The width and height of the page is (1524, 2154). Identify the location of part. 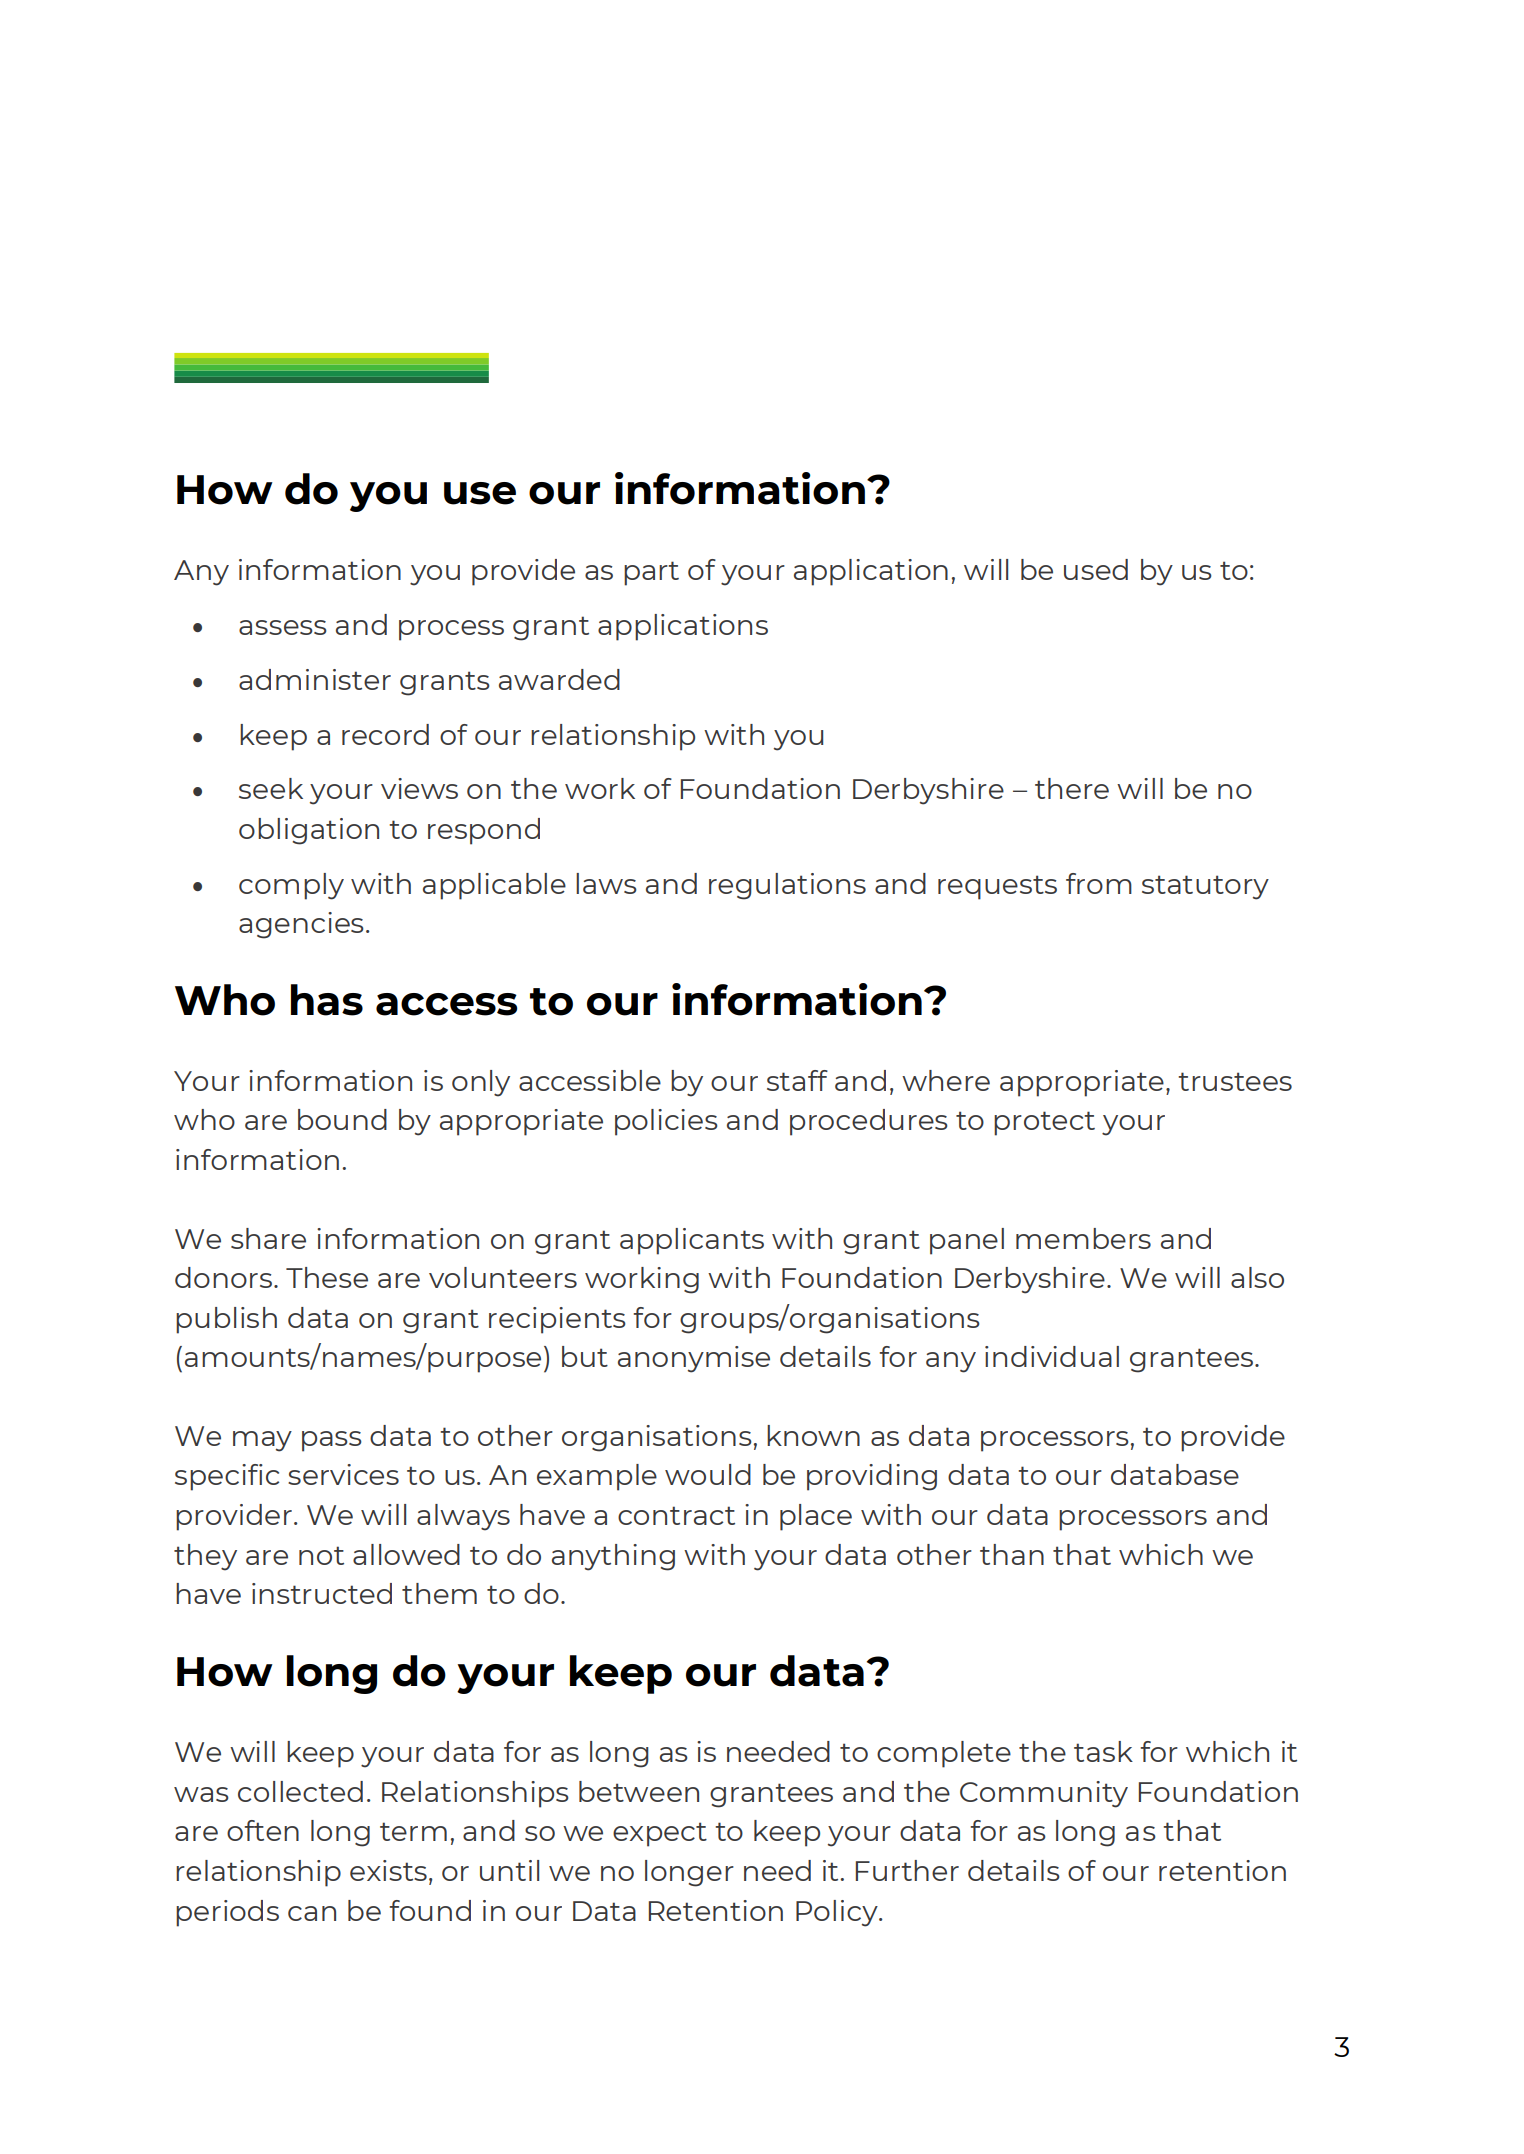
(651, 573).
